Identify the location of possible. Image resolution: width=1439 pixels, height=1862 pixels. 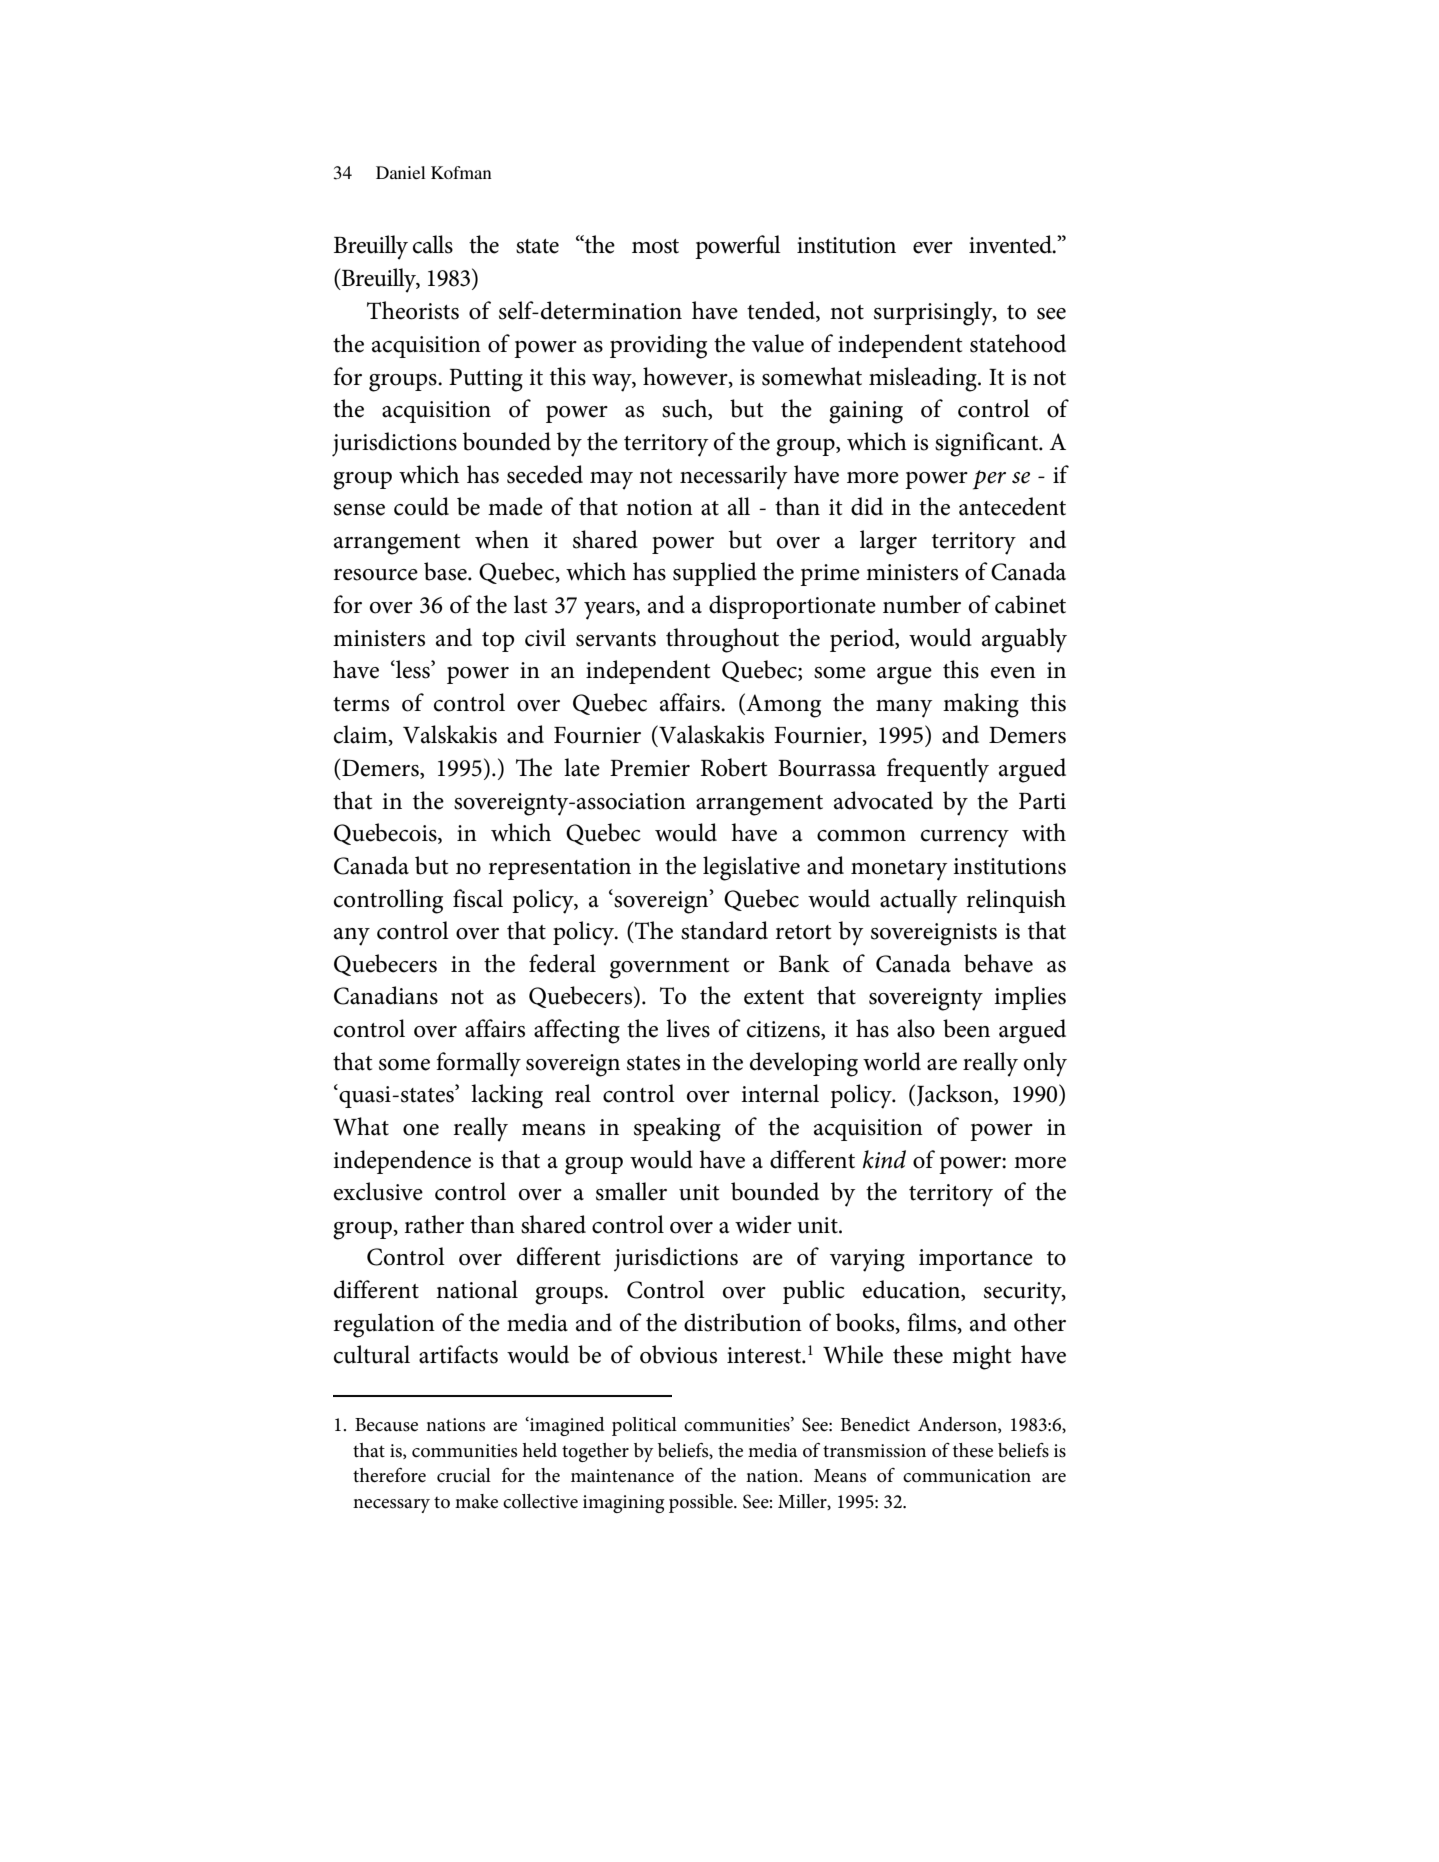
(702, 1503).
